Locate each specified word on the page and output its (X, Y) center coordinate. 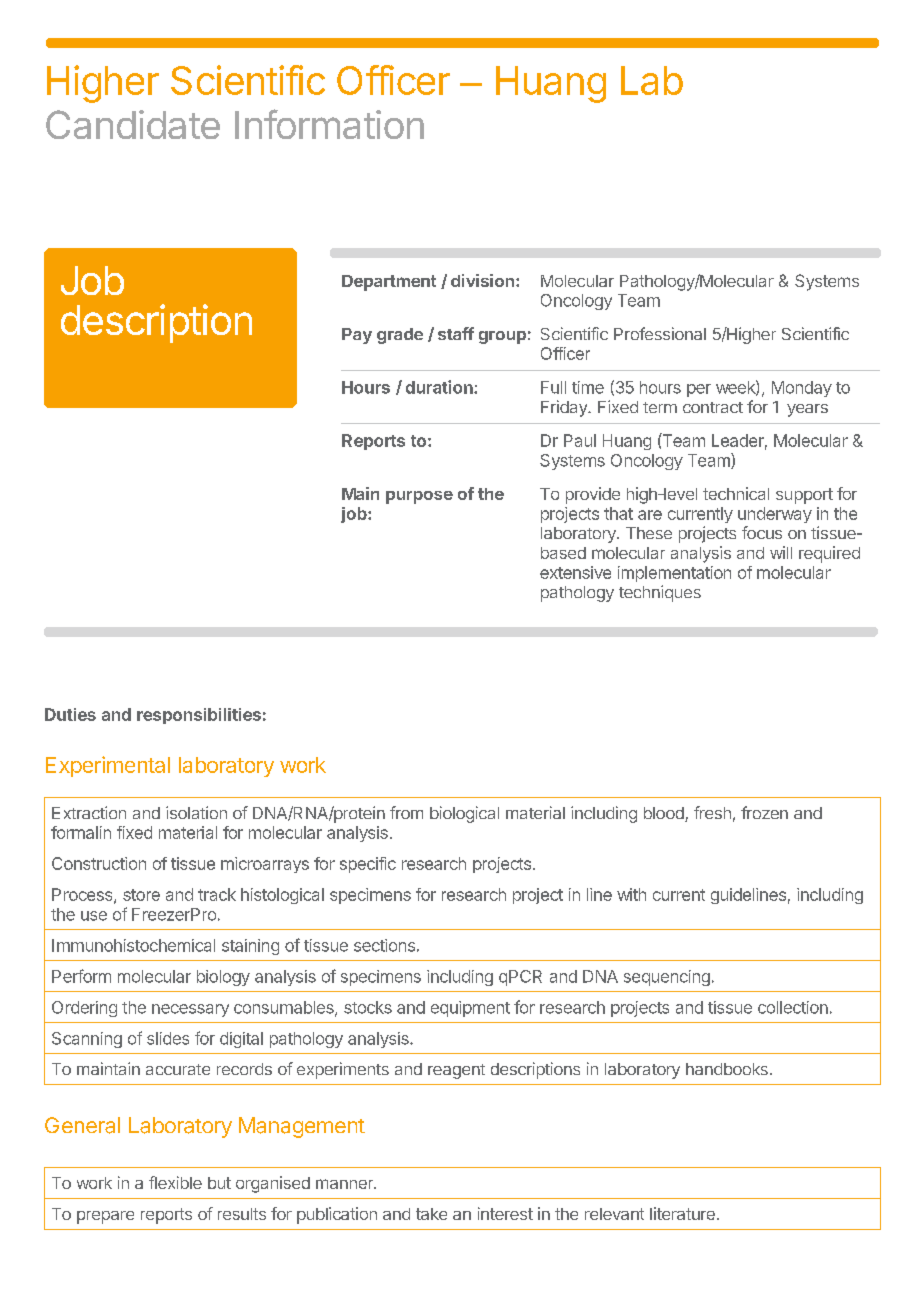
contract (713, 407)
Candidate (133, 124)
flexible (175, 1182)
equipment (470, 1009)
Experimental (108, 766)
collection (793, 1007)
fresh (712, 812)
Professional (660, 333)
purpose (419, 497)
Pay (357, 336)
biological (464, 814)
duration (440, 387)
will (781, 552)
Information (329, 124)
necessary (190, 1010)
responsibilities (199, 716)
